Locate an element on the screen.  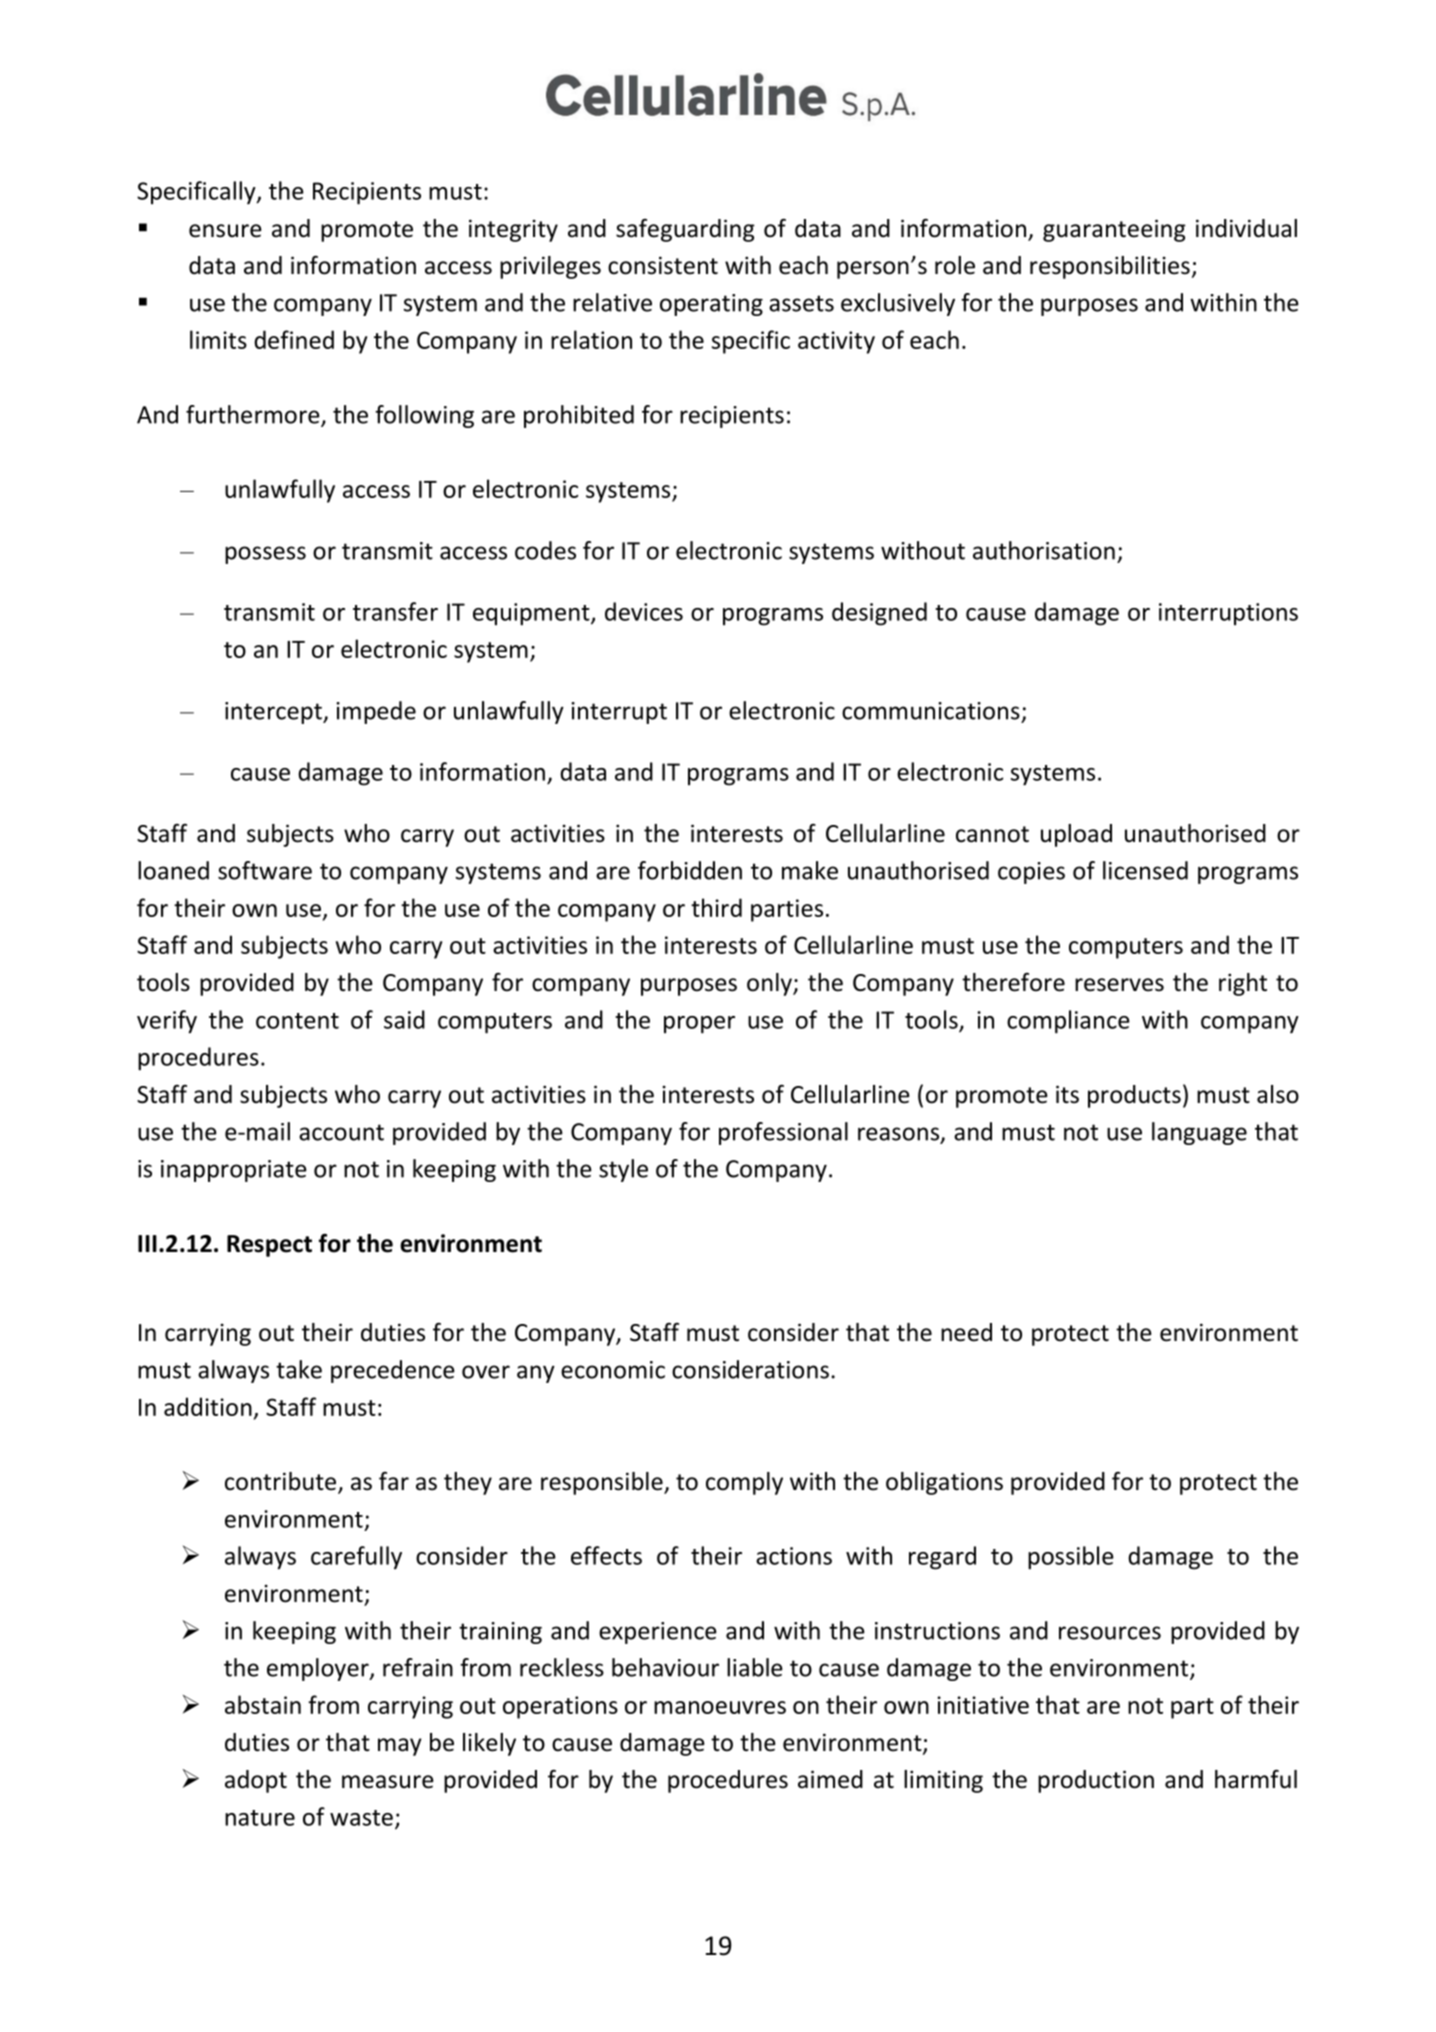
manoeuvres is located at coordinates (720, 1707).
